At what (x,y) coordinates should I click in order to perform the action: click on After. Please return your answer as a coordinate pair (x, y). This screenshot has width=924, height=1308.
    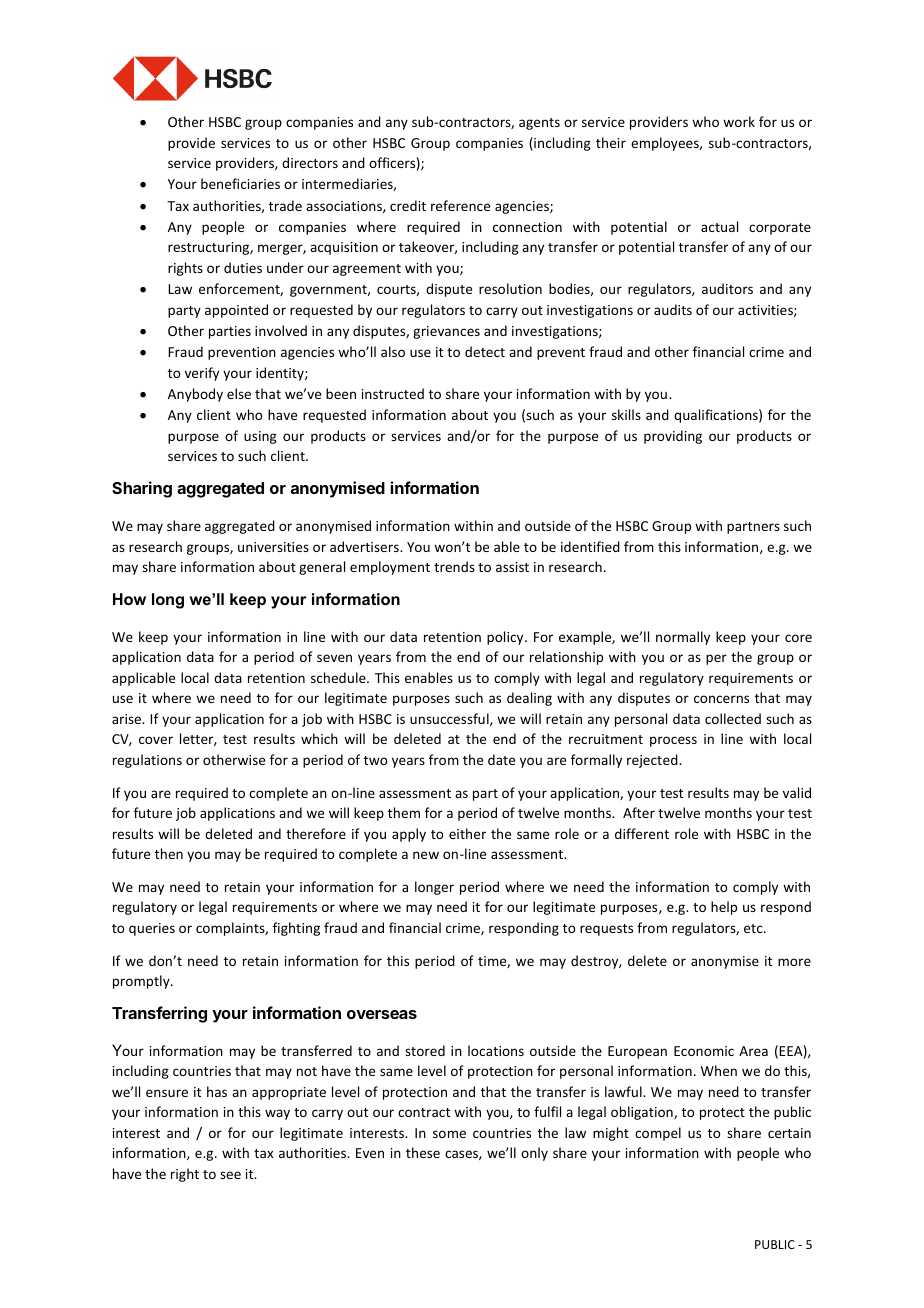
    Looking at the image, I should click on (639, 812).
